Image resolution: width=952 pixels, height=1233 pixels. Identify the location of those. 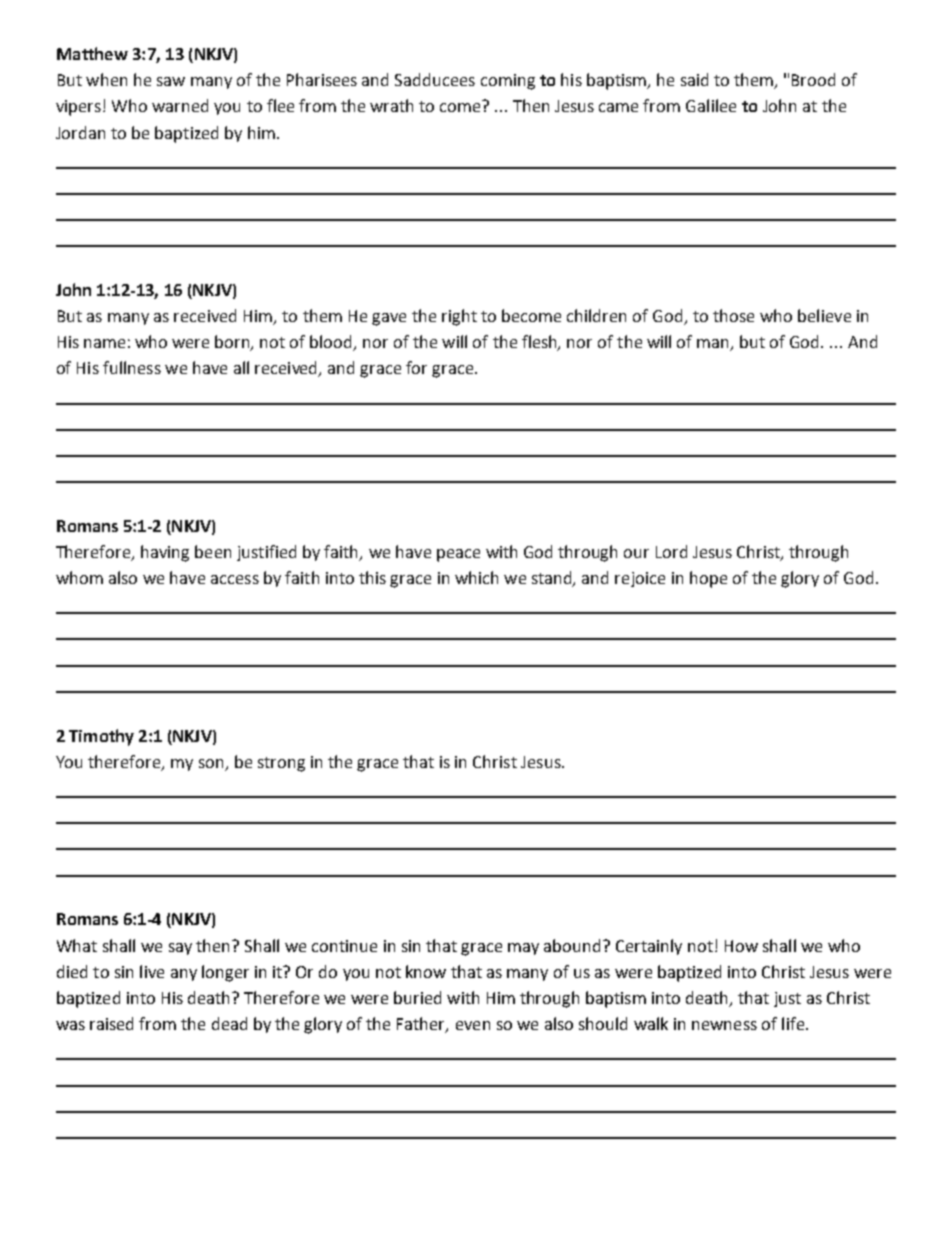
(733, 315).
